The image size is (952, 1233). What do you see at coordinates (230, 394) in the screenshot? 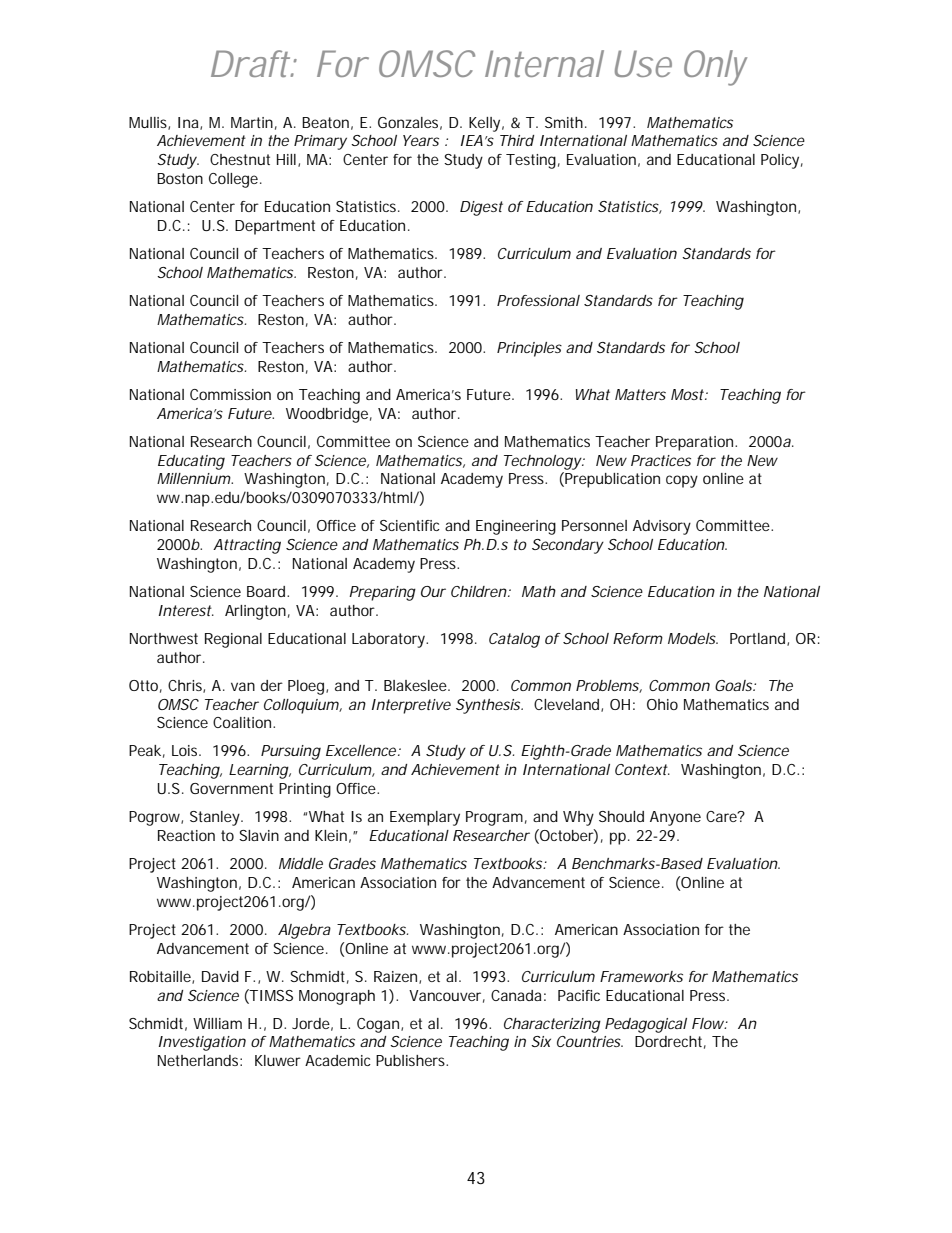
I see `Commission` at bounding box center [230, 394].
